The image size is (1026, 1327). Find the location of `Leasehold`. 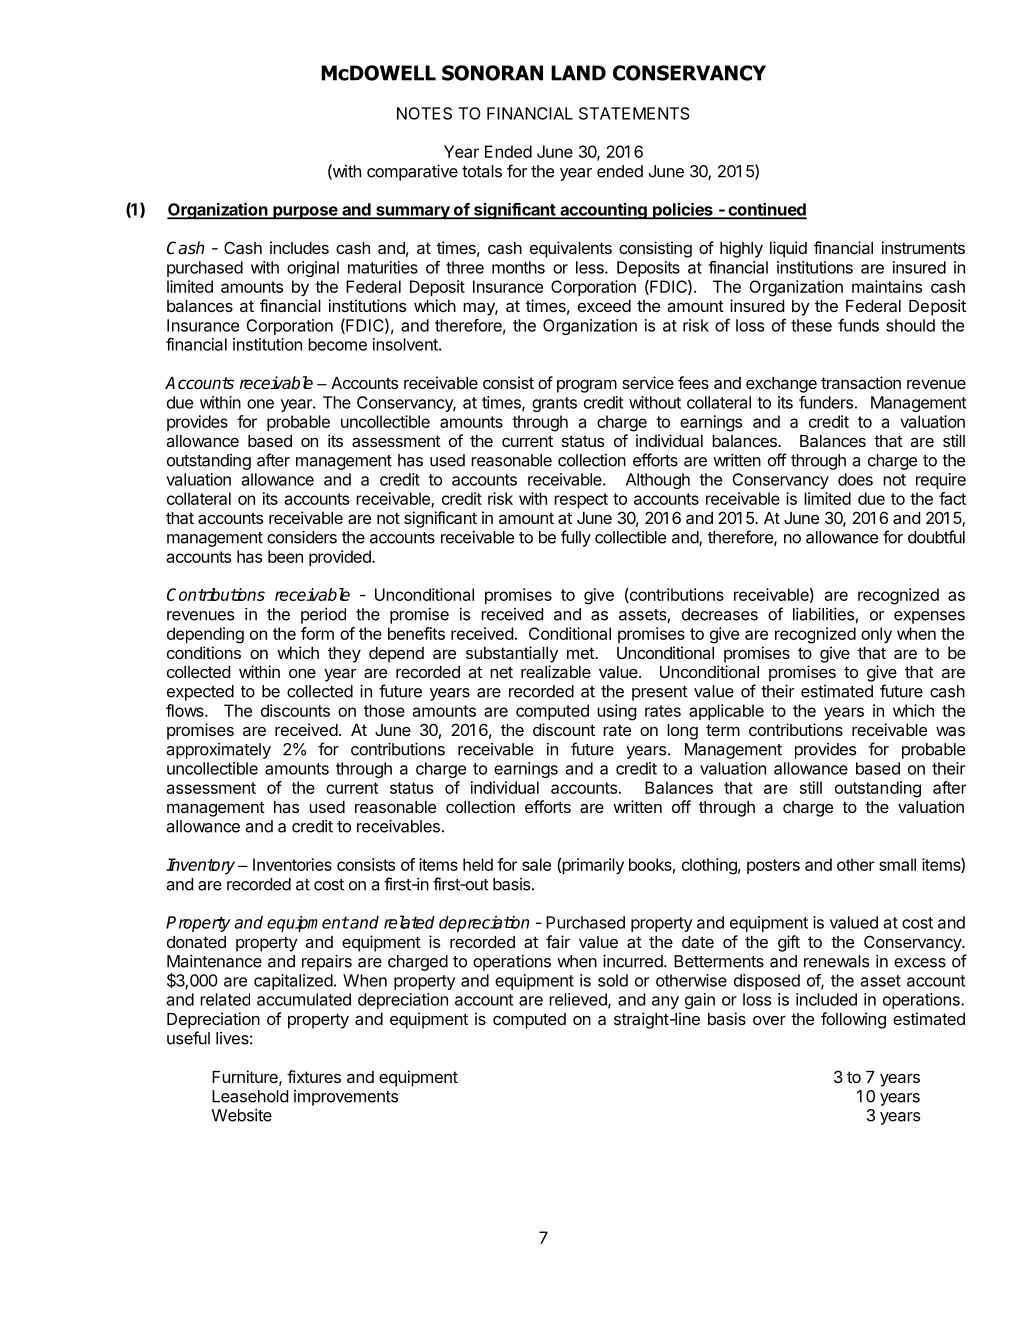

Leasehold is located at coordinates (250, 1096).
